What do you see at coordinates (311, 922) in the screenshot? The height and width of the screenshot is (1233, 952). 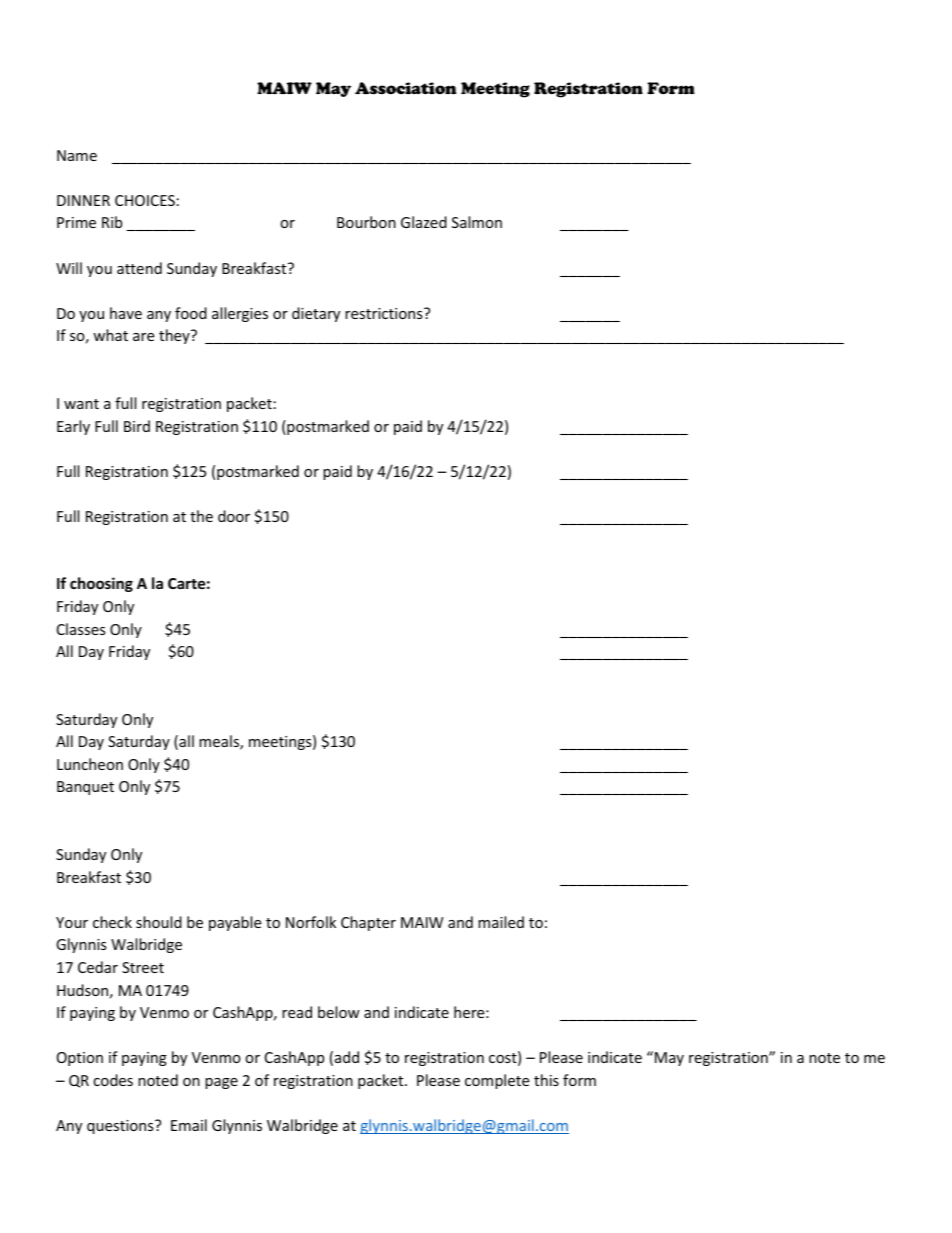 I see `Norfolk` at bounding box center [311, 922].
